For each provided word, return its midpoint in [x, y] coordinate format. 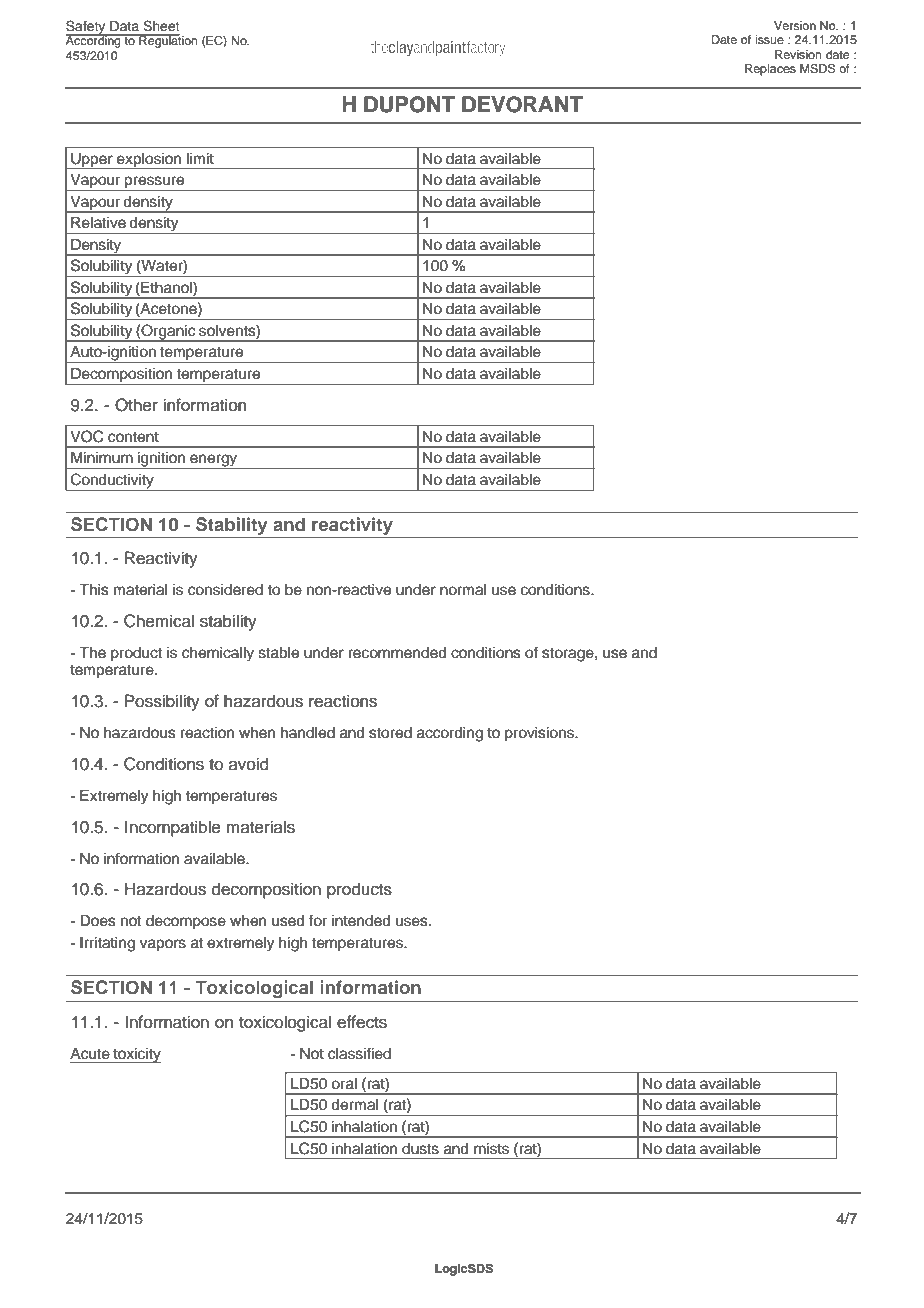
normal [463, 590]
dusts [420, 1149]
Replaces [770, 70]
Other [136, 405]
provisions [540, 734]
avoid [249, 764]
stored [390, 733]
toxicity [136, 1055]
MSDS [817, 69]
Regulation [167, 41]
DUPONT [409, 104]
